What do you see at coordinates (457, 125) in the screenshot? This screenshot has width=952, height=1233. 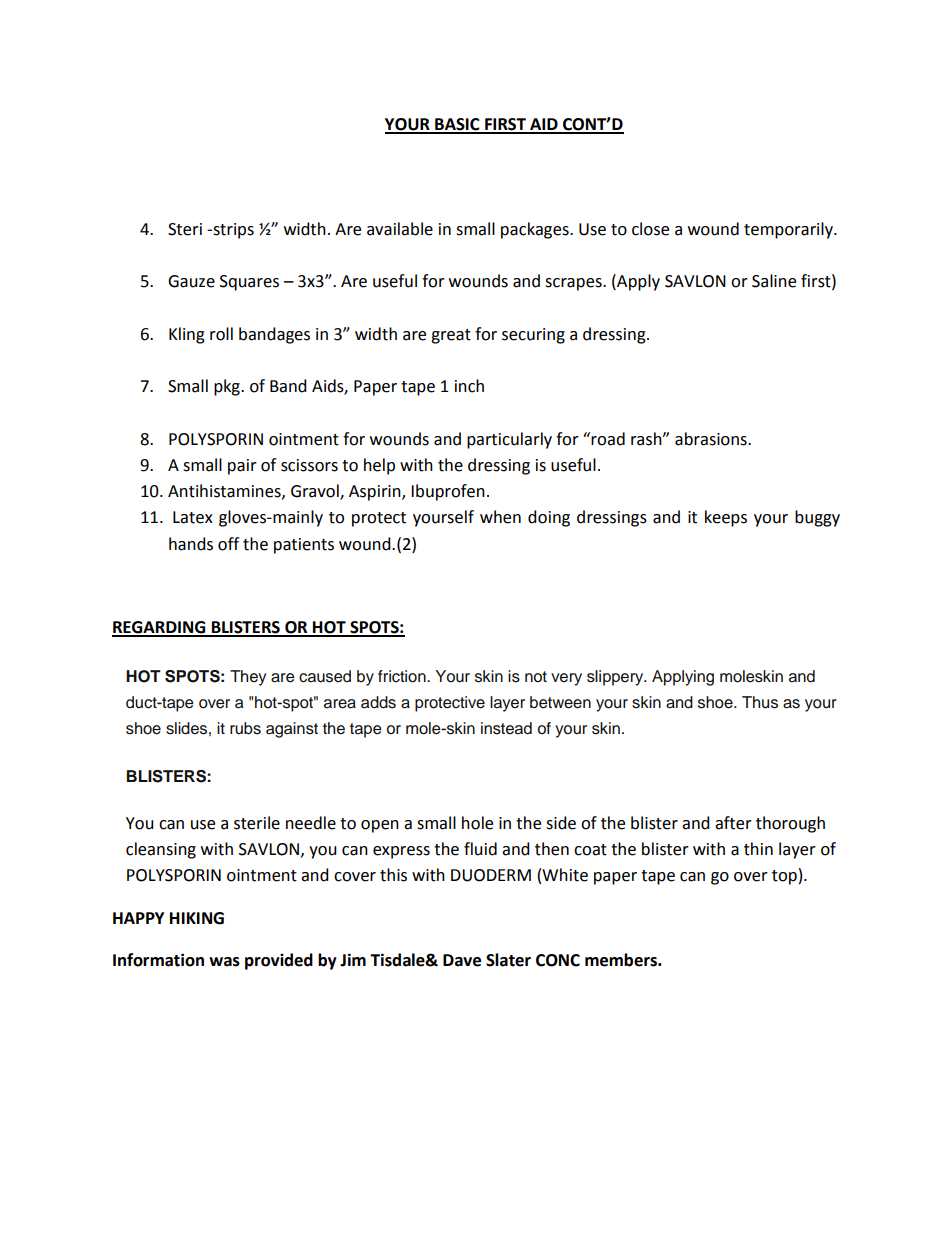 I see `BASIC` at bounding box center [457, 125].
